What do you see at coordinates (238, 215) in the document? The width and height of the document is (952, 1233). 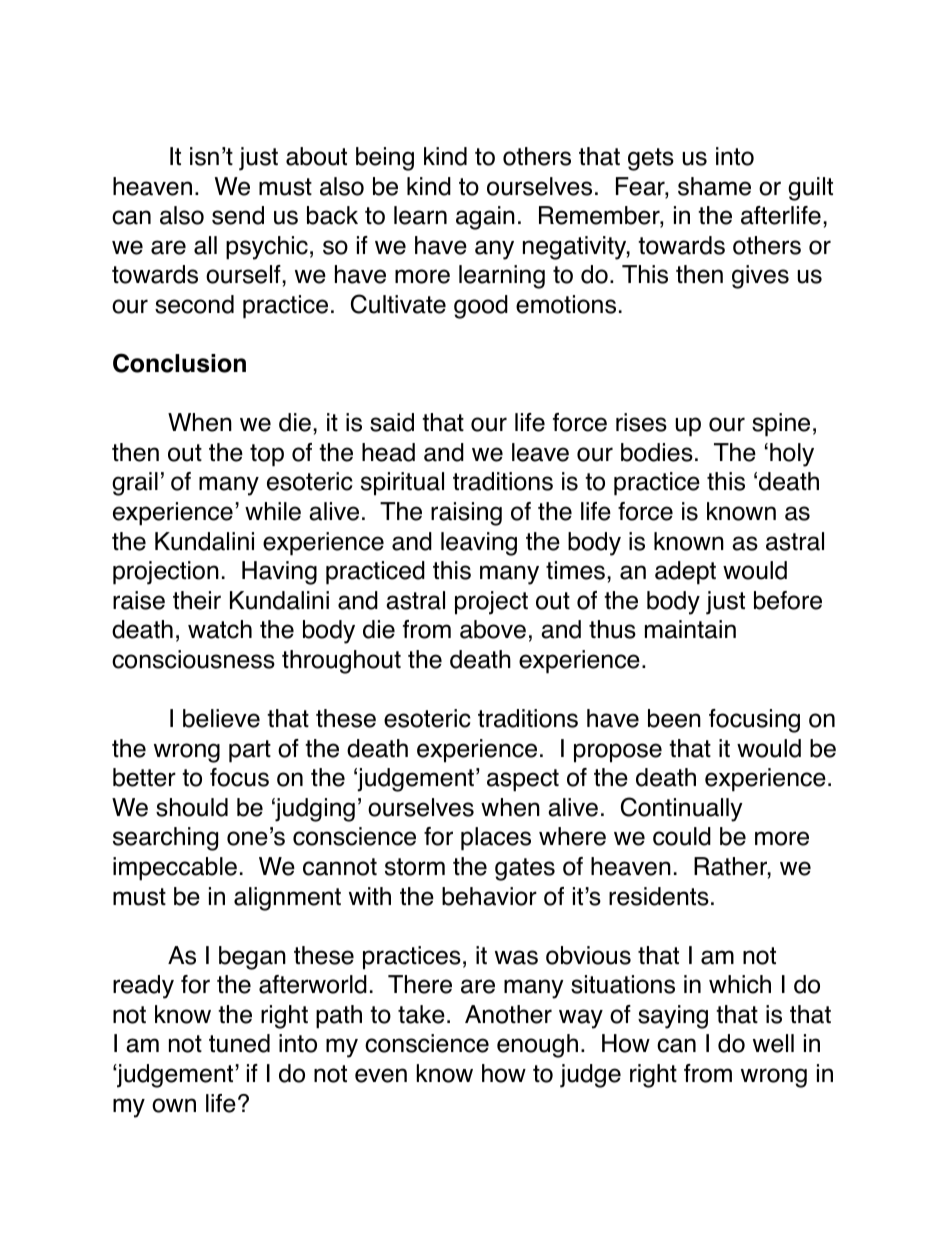 I see `send` at bounding box center [238, 215].
